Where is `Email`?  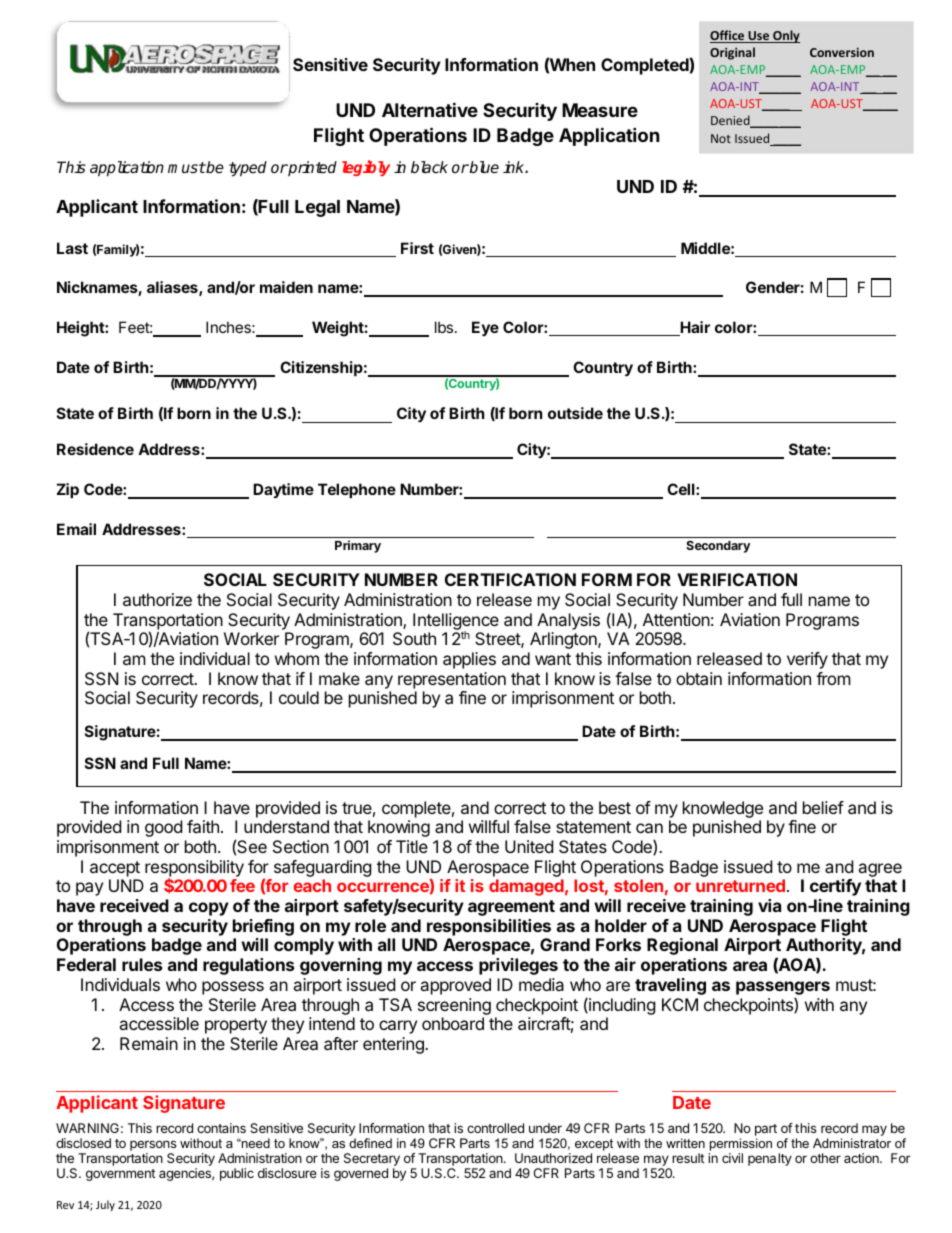 Email is located at coordinates (76, 529).
